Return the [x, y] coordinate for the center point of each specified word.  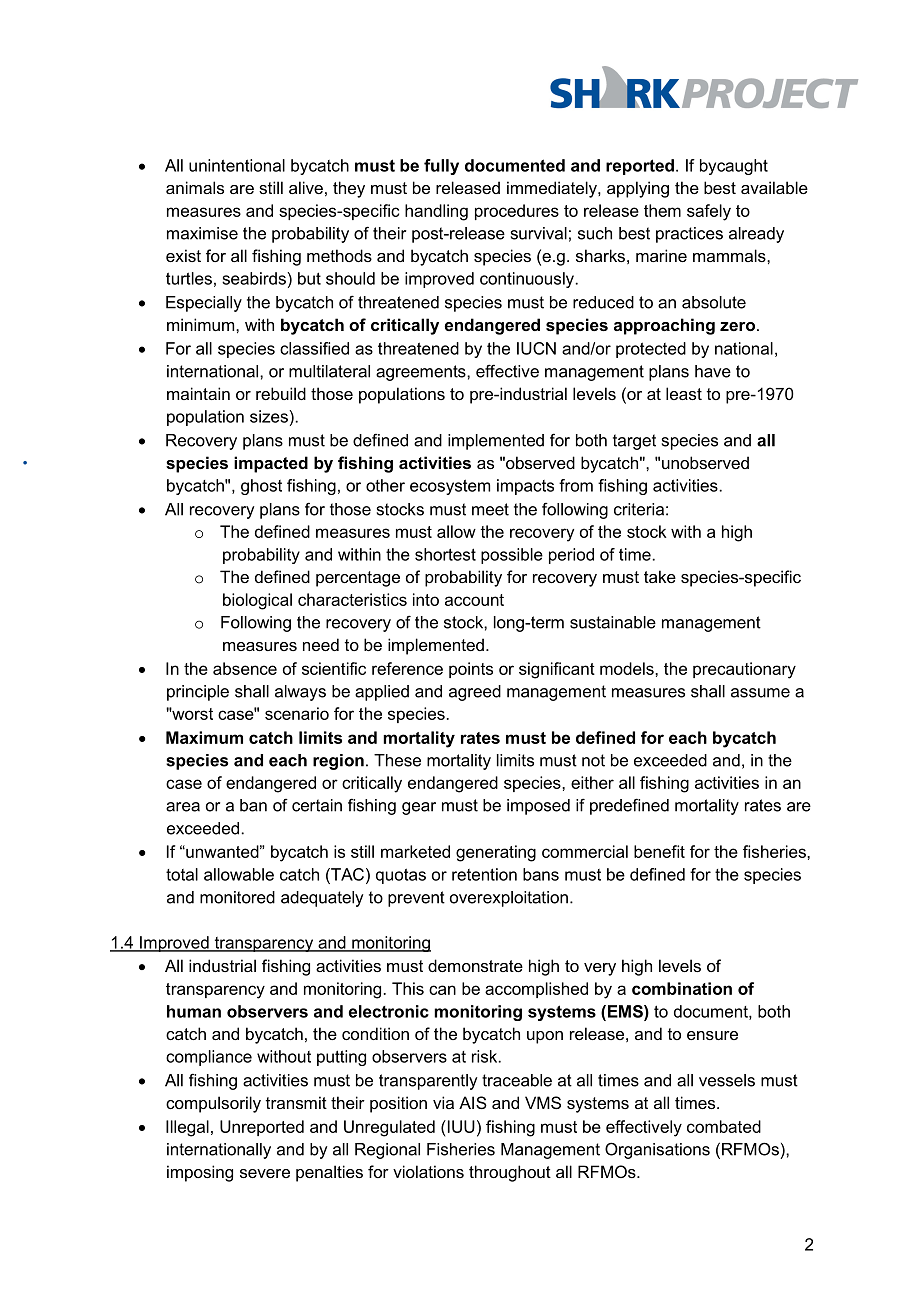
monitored [237, 897]
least [684, 393]
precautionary [744, 670]
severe [265, 1173]
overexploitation [509, 899]
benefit [659, 851]
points [471, 670]
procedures [517, 212]
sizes [270, 416]
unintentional [237, 165]
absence [245, 668]
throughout [510, 1173]
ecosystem [450, 487]
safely [709, 212]
